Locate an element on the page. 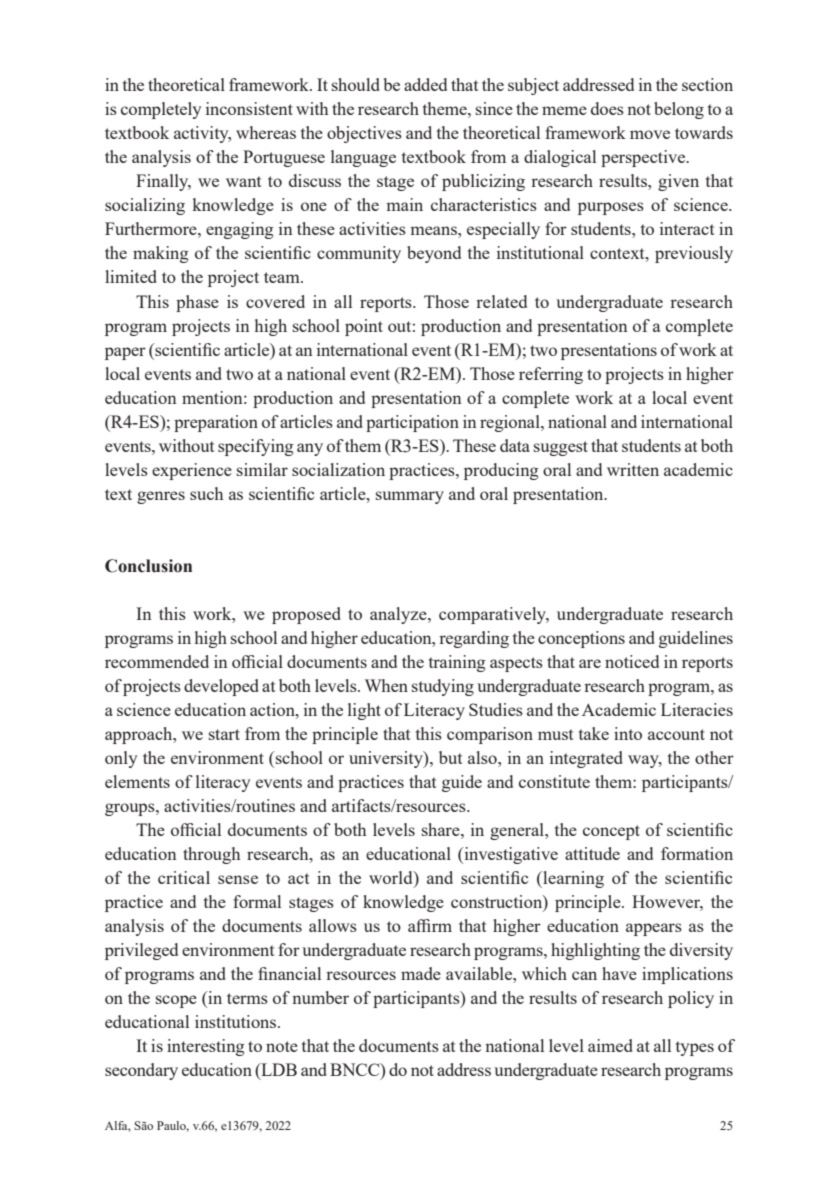 The image size is (838, 1194). phase is located at coordinates (197, 303).
